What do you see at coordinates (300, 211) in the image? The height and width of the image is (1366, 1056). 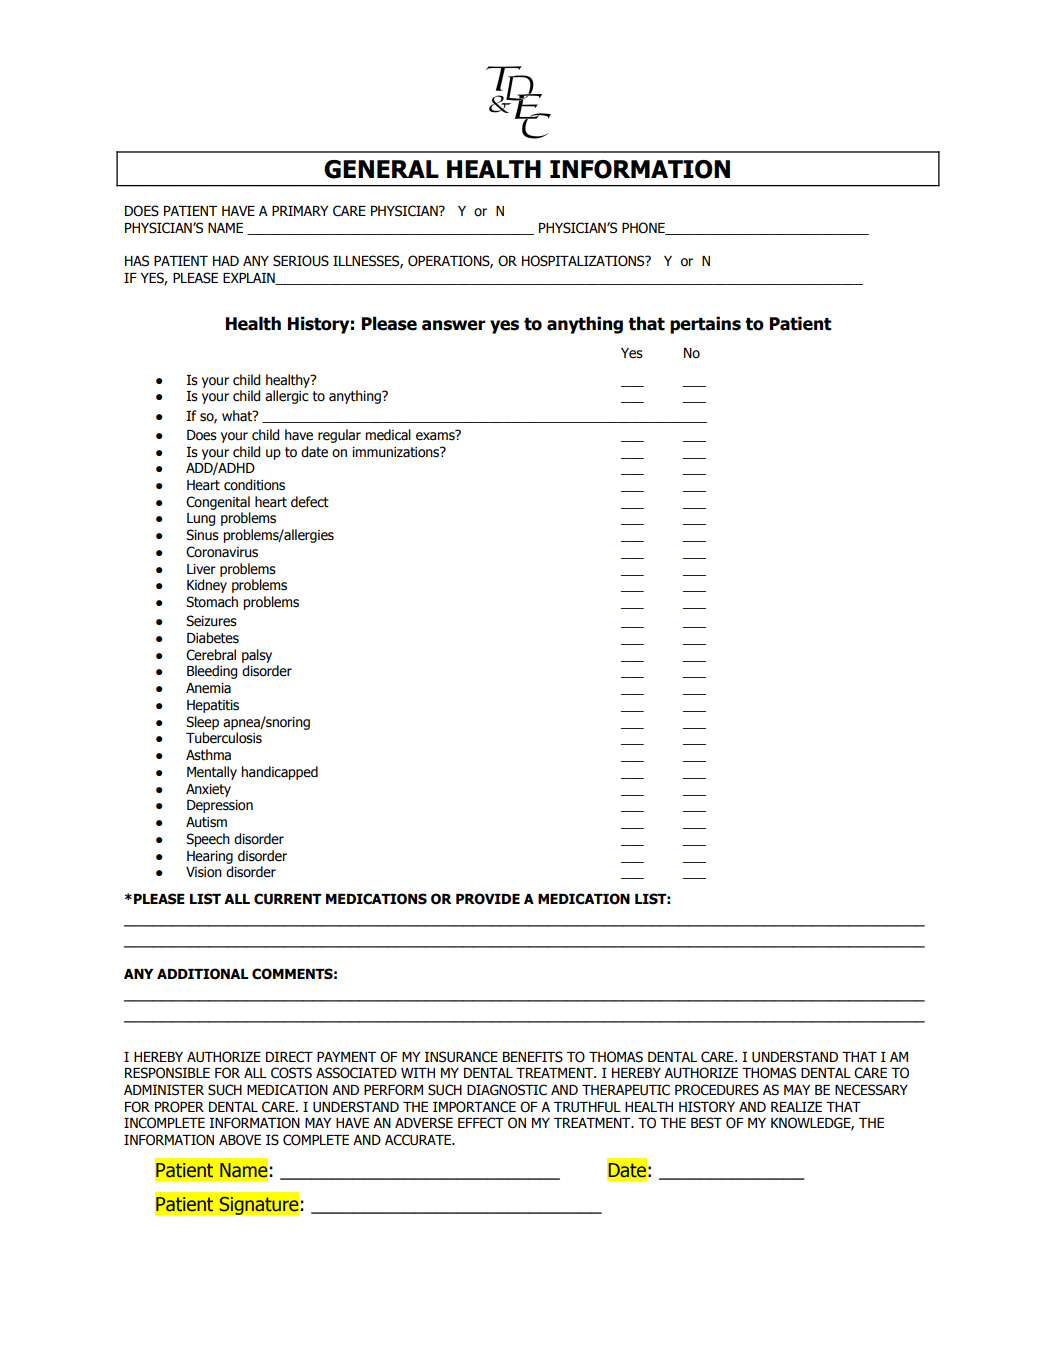 I see `PRIMARY` at bounding box center [300, 211].
